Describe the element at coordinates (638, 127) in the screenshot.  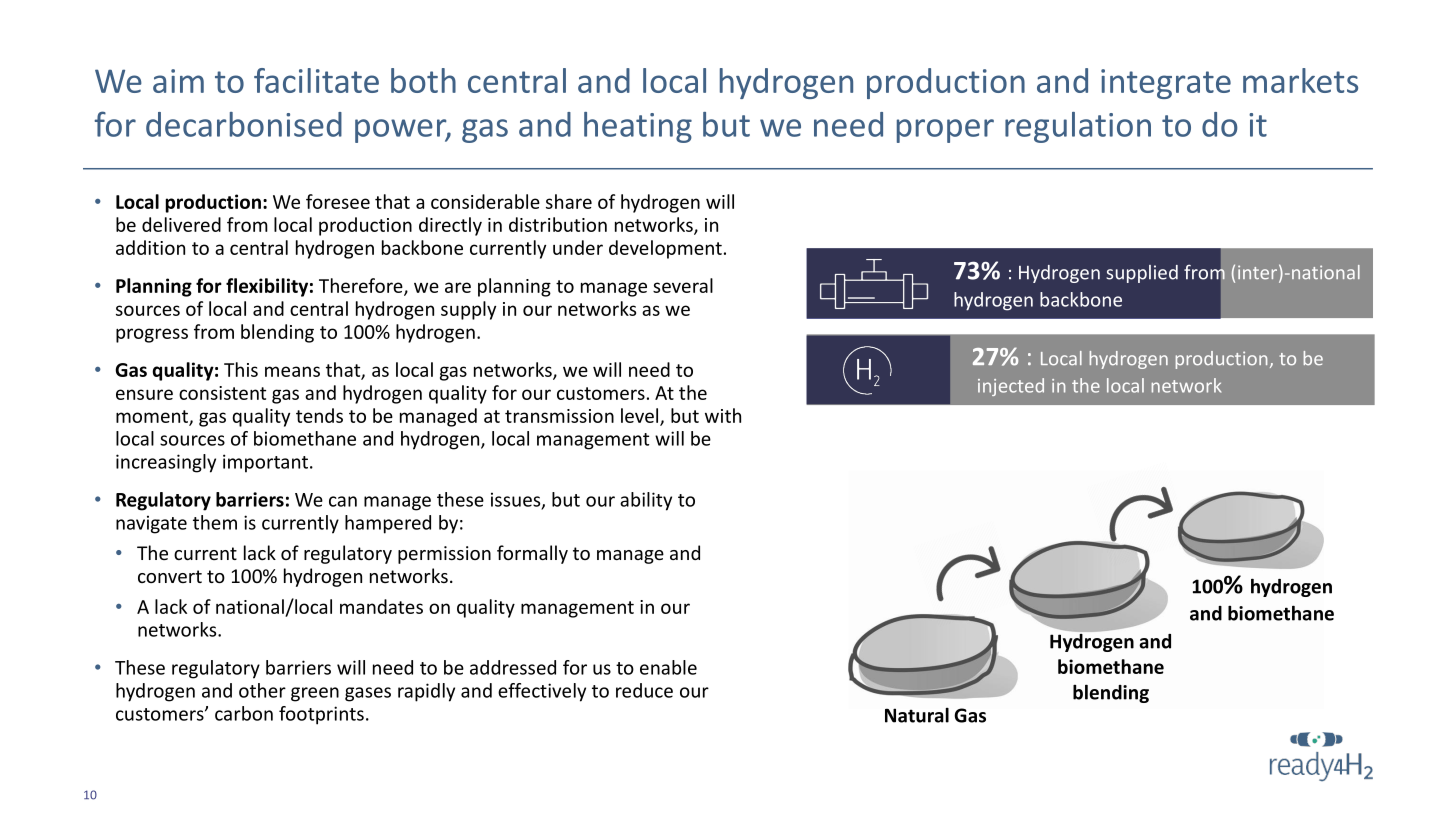
I see `heating` at that location.
